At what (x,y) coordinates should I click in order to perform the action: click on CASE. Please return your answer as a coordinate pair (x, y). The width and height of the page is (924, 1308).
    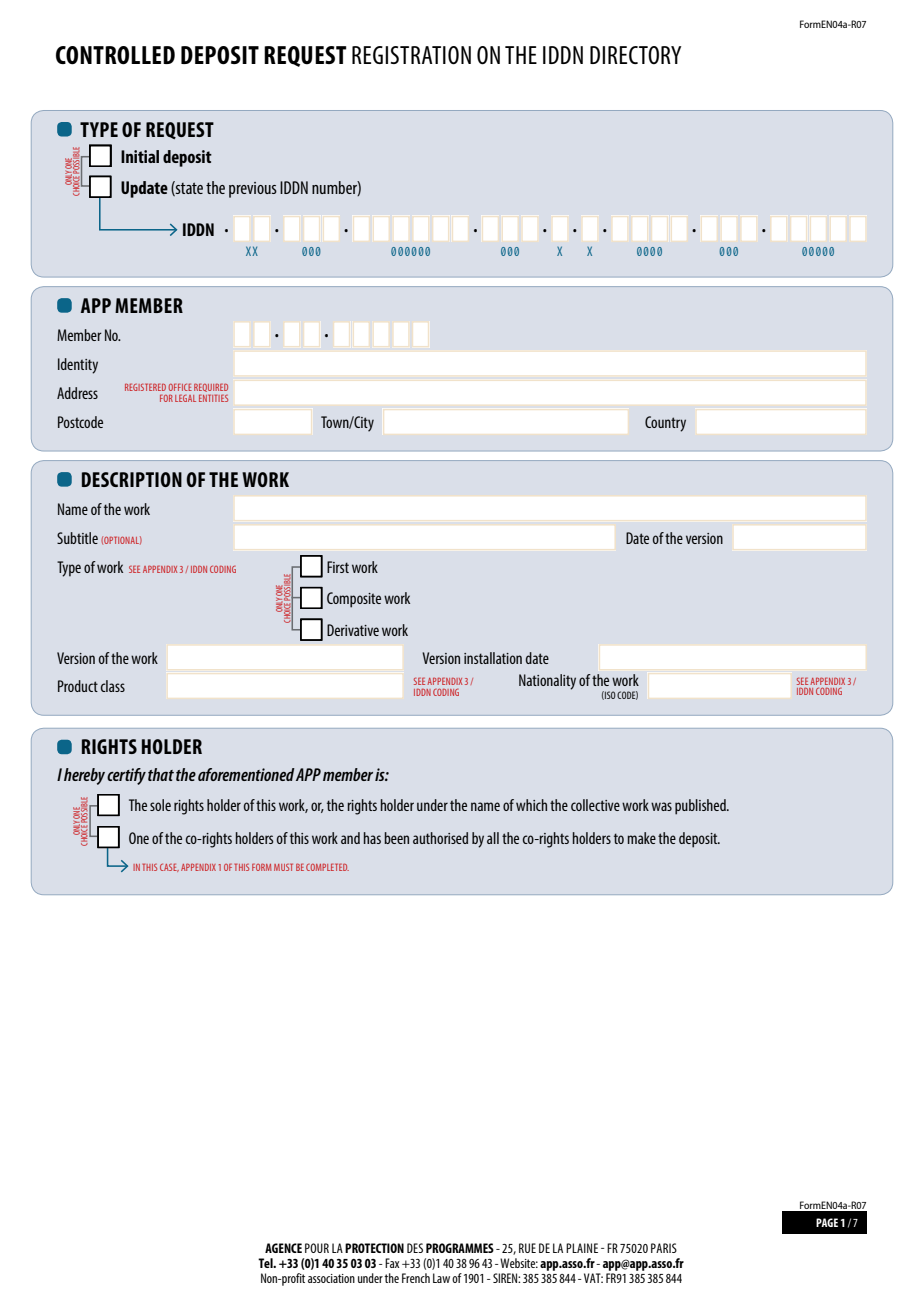
    Looking at the image, I should click on (169, 867).
